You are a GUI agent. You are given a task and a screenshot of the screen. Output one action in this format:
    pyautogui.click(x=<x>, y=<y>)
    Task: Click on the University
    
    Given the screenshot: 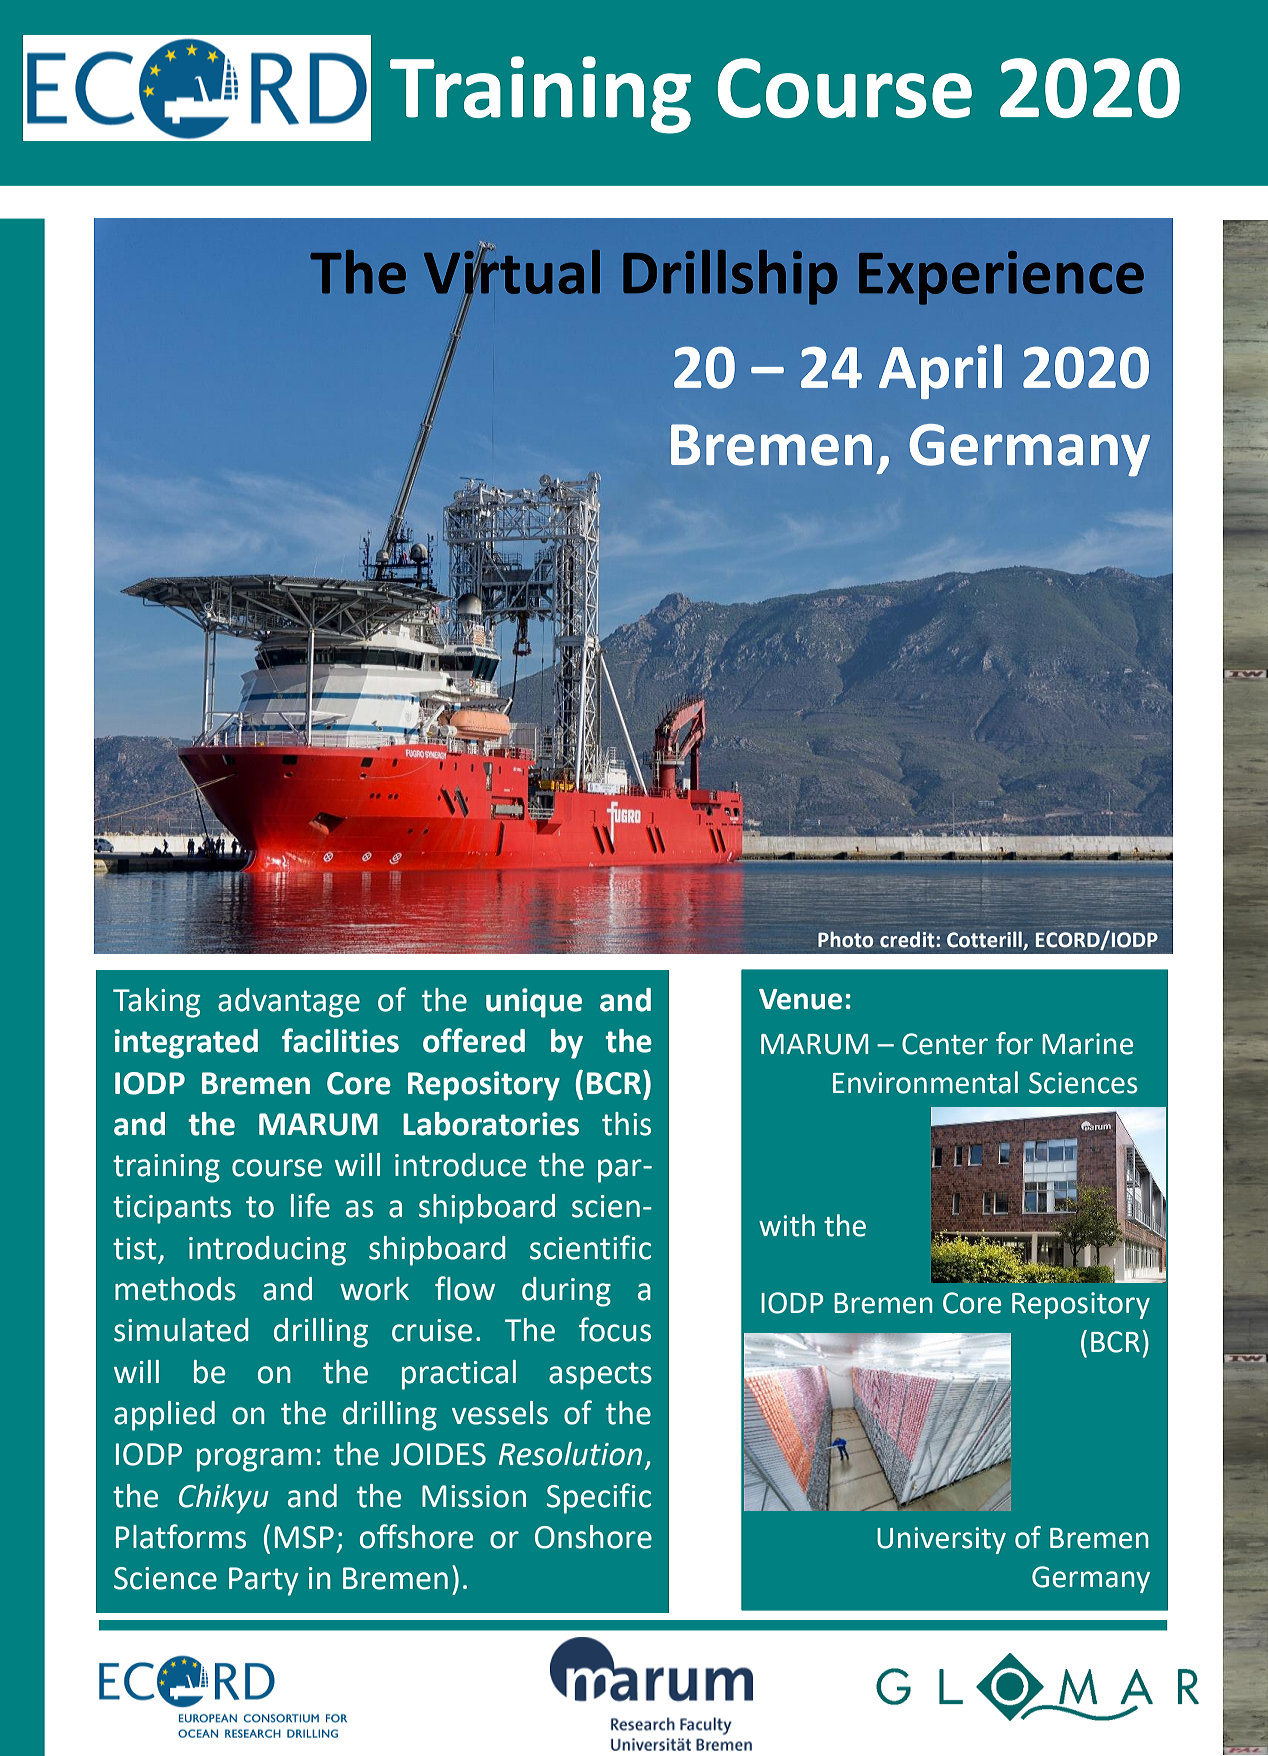 What is the action you would take?
    pyautogui.click(x=941, y=1540)
